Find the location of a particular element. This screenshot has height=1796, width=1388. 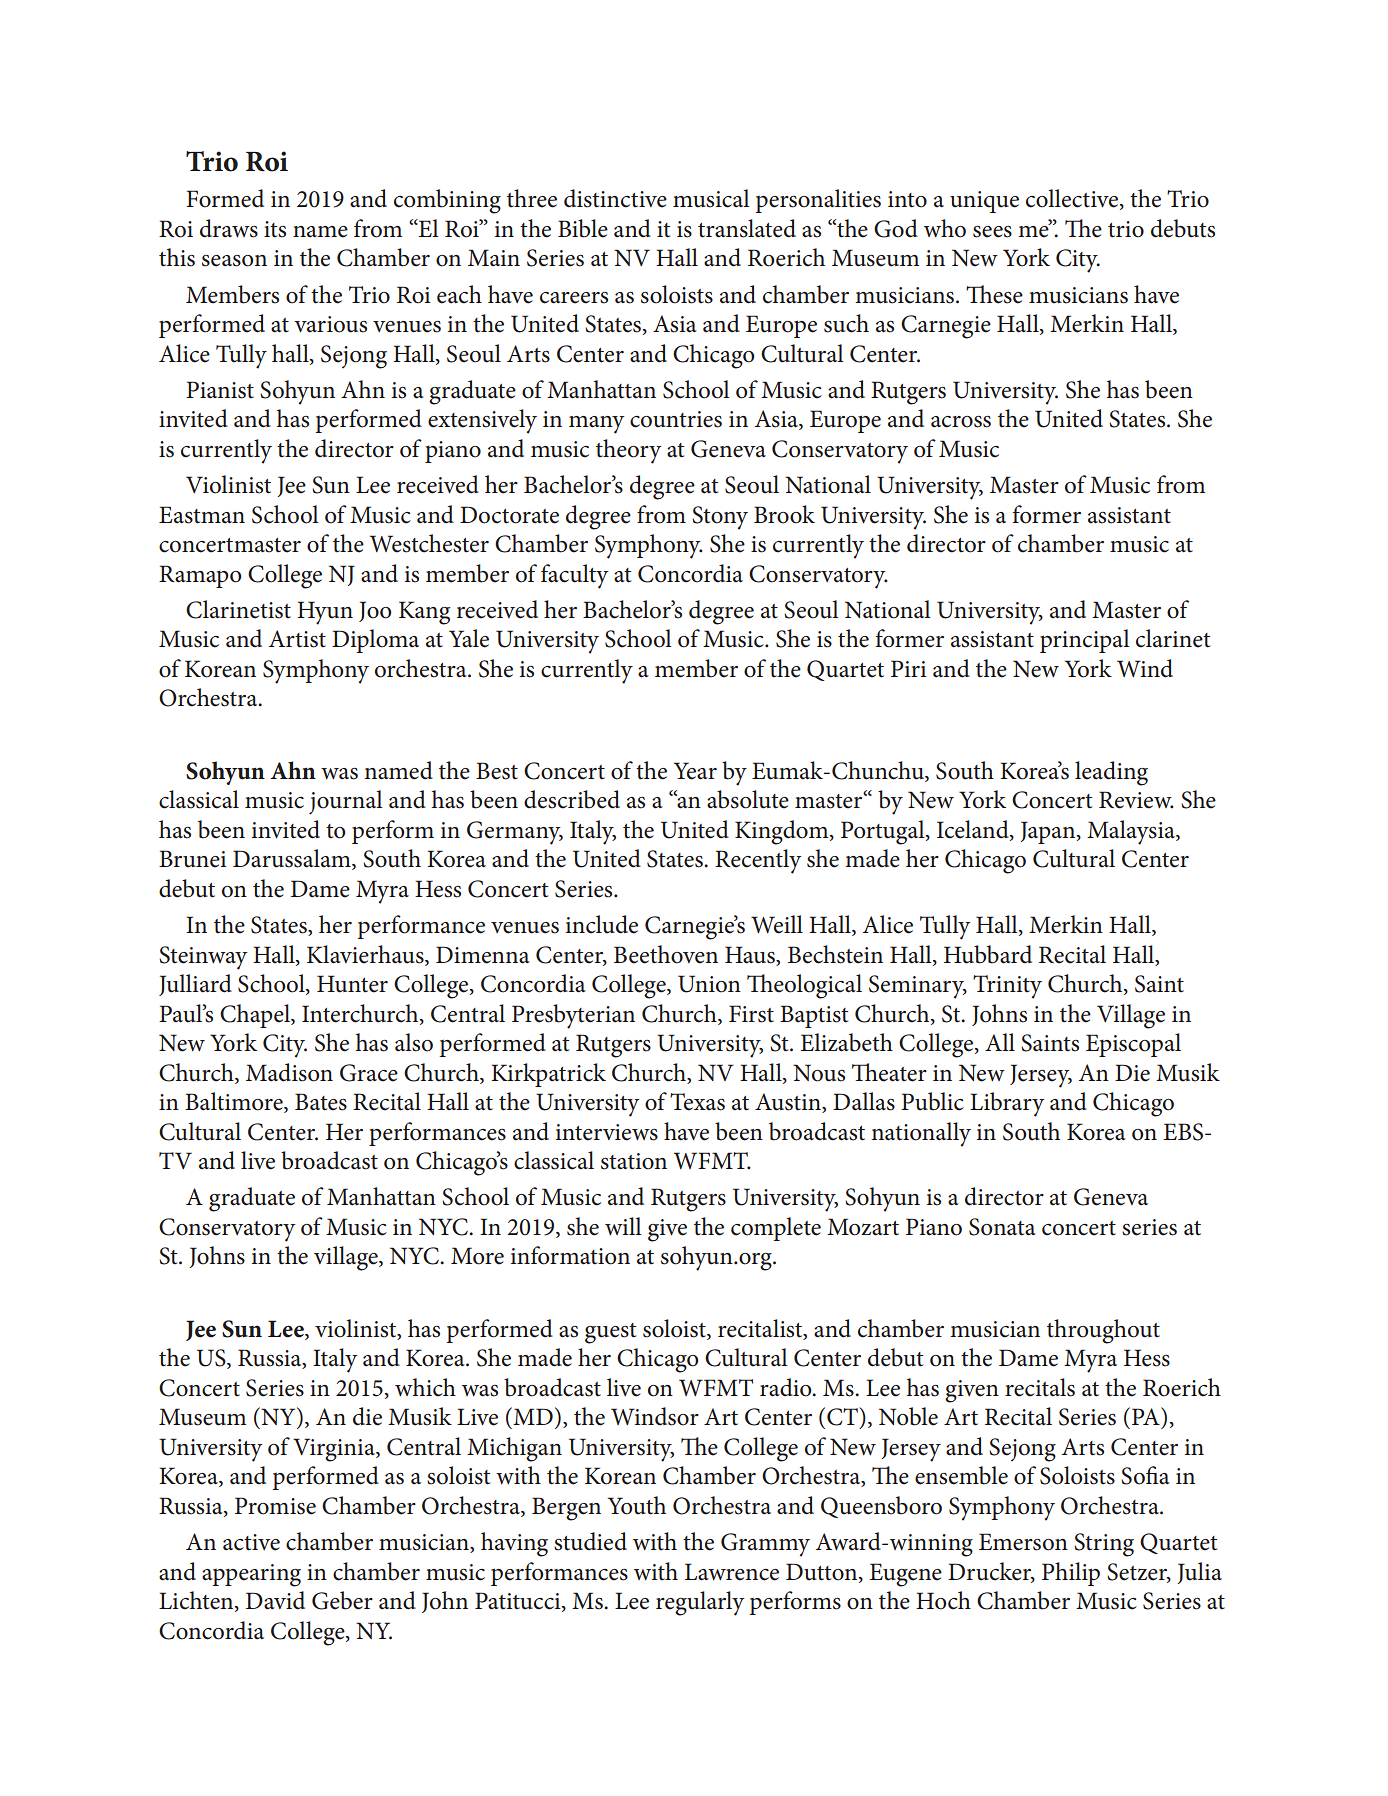

Year is located at coordinates (695, 771).
